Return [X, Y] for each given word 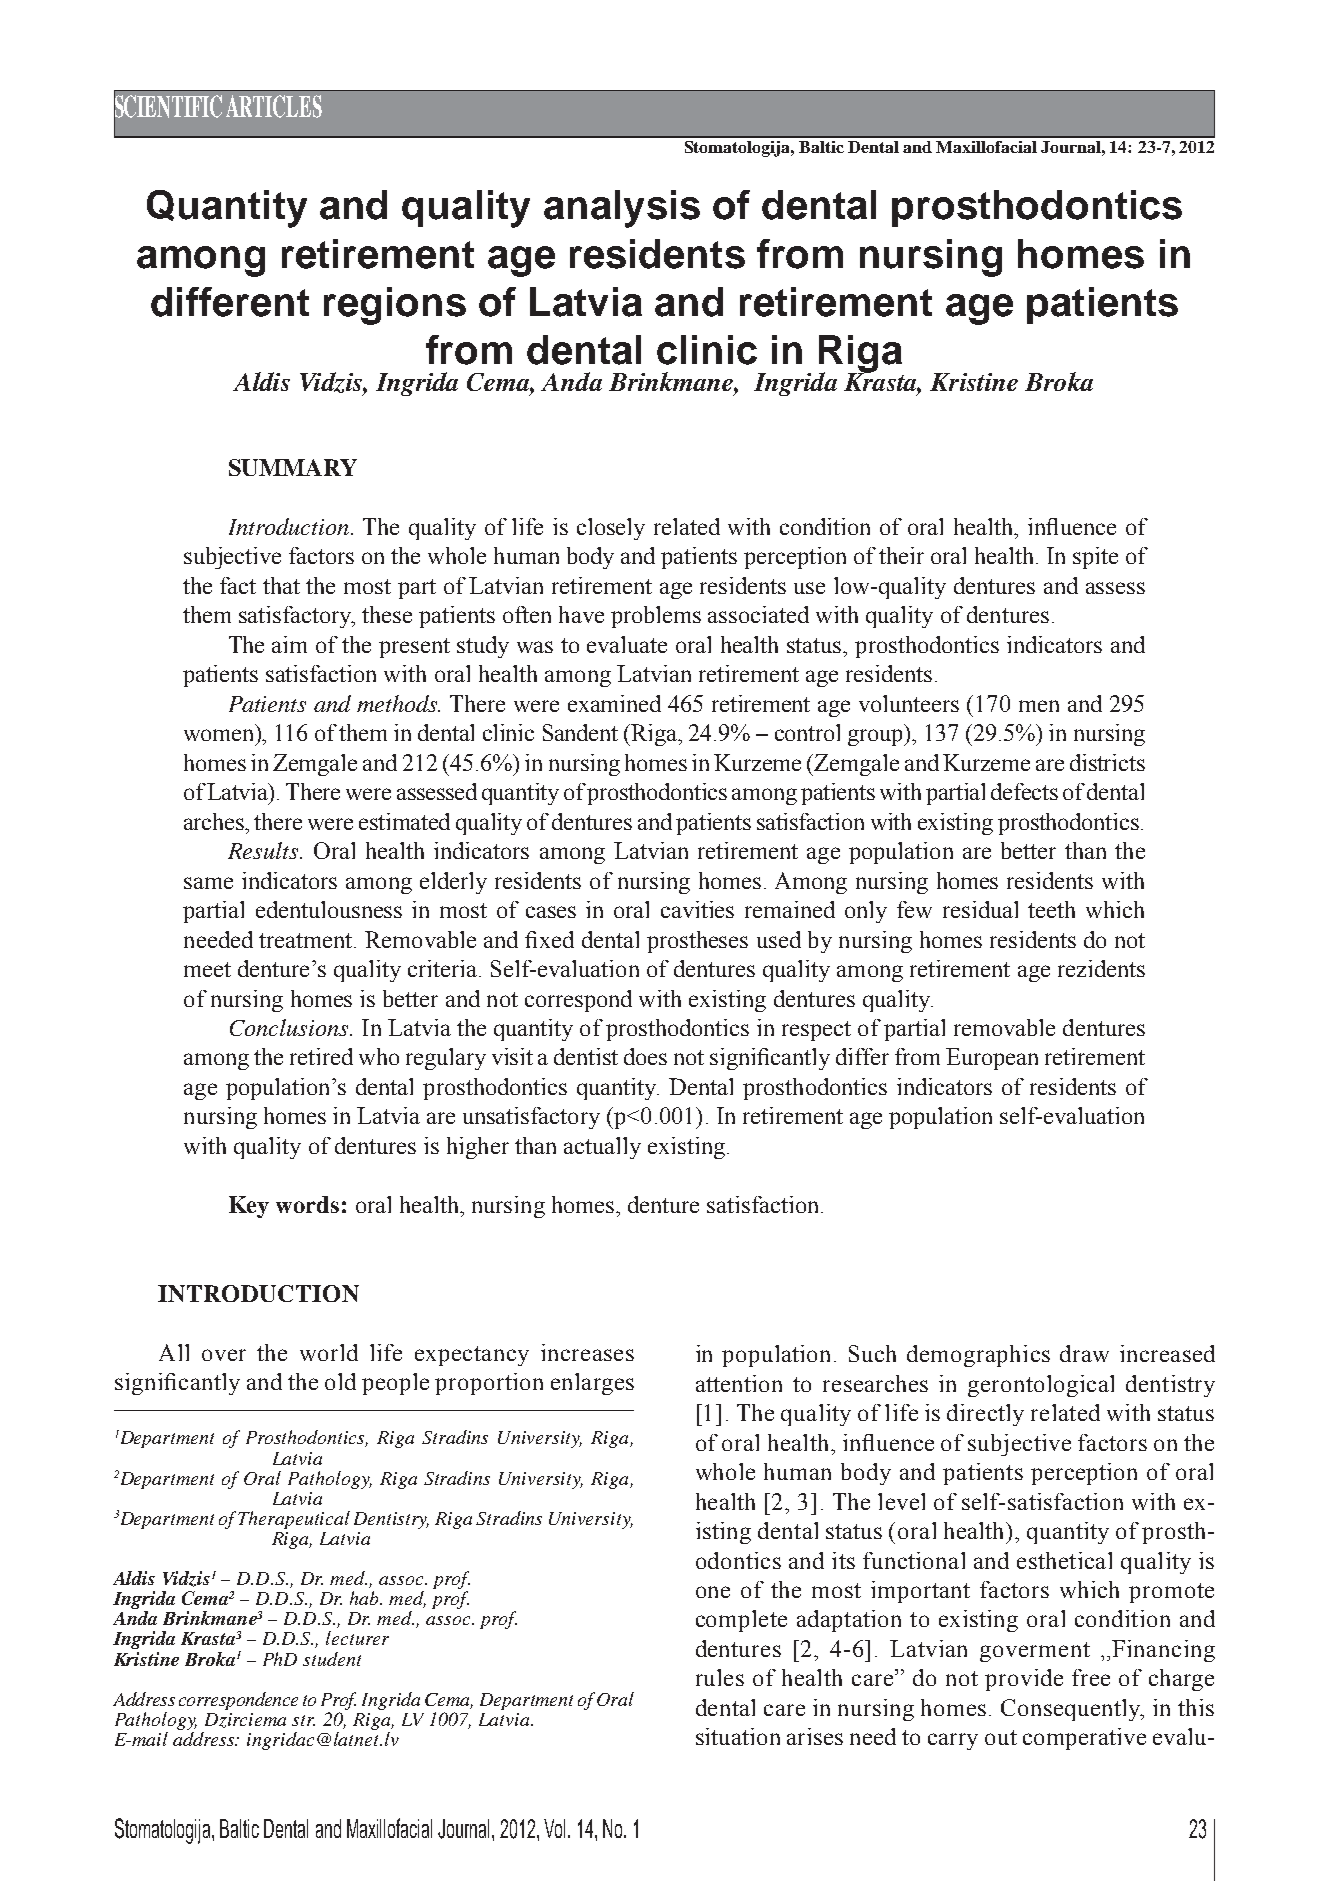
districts [1107, 762]
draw [1084, 1353]
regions [395, 306]
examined [614, 703]
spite [1095, 558]
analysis [622, 209]
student [332, 1659]
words [307, 1204]
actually [602, 1148]
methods [398, 703]
